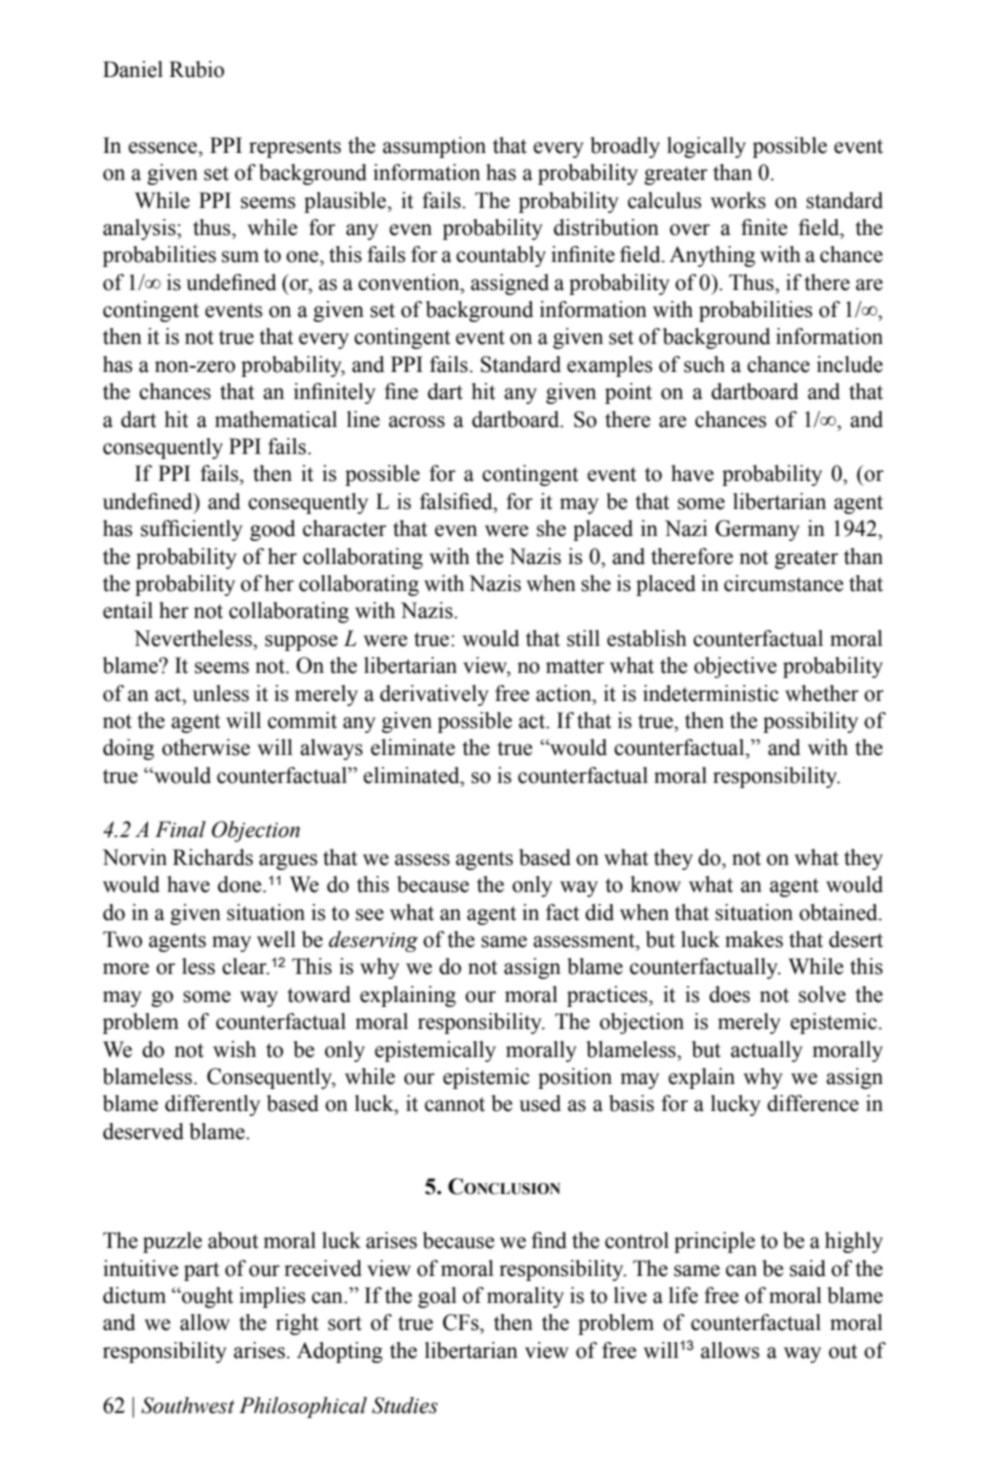  I want to click on Southwest, so click(188, 1405).
